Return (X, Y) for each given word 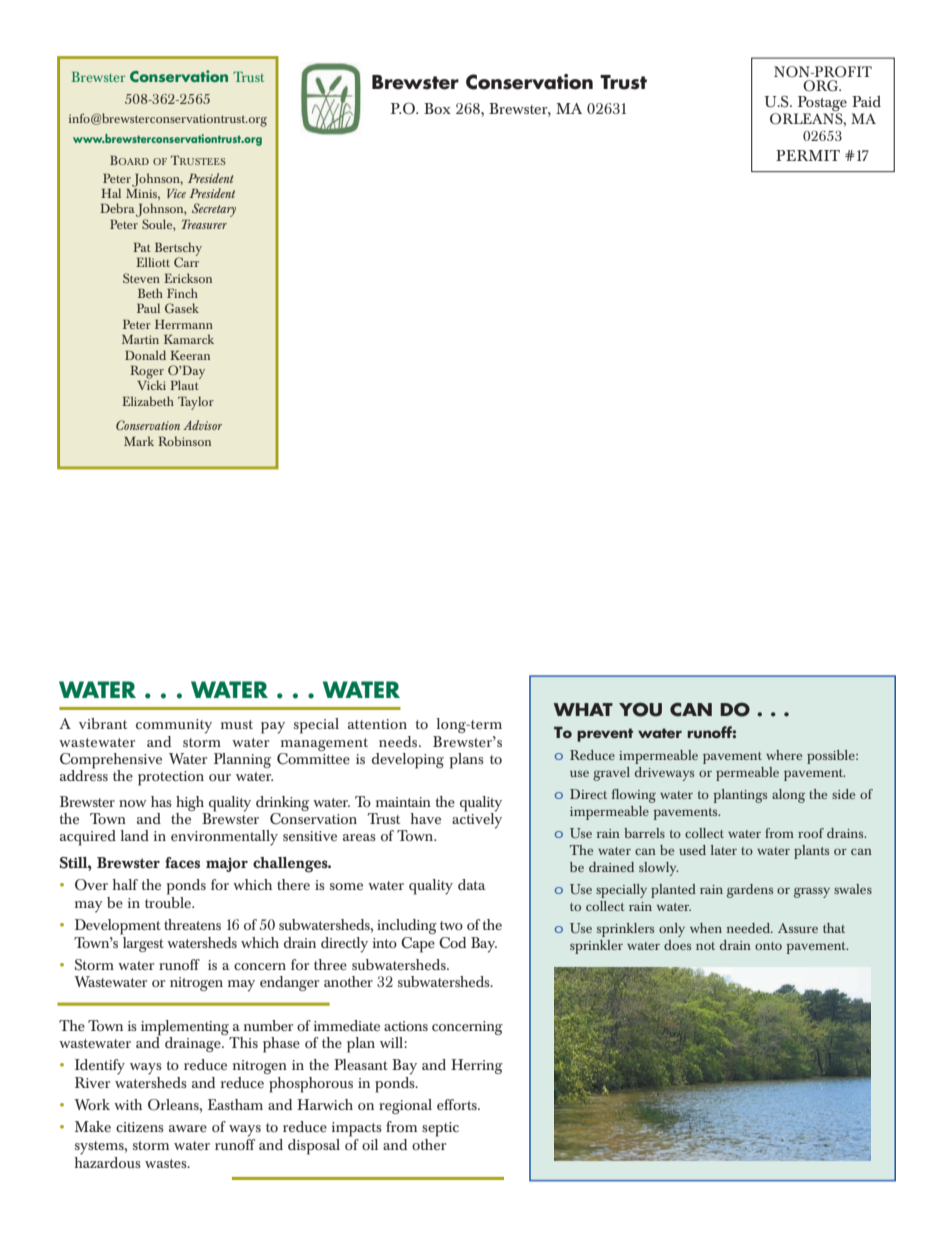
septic (440, 1129)
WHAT (583, 709)
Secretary (214, 210)
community (174, 726)
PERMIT (808, 155)
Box (437, 108)
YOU (640, 709)
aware (188, 1129)
